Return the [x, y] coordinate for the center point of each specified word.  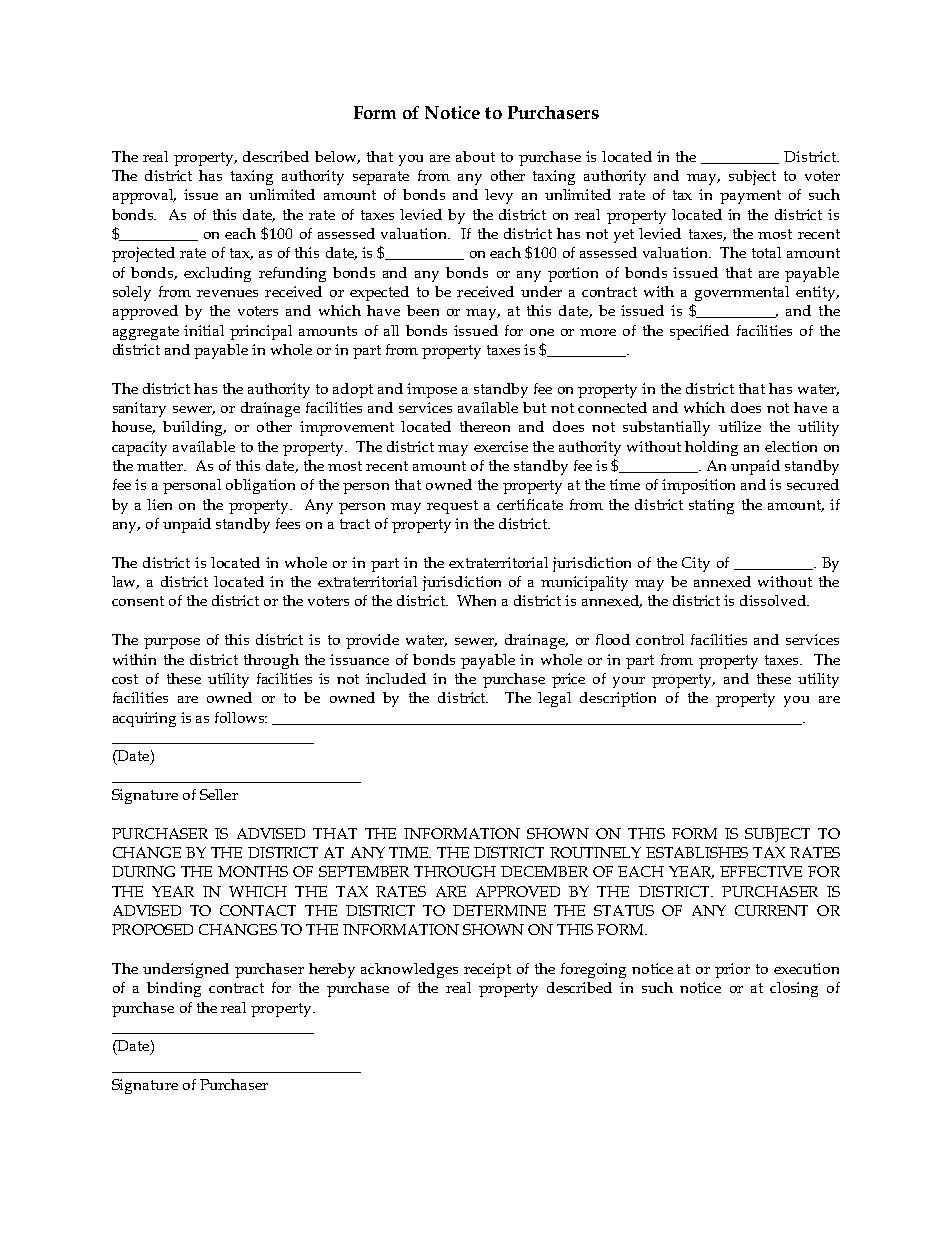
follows [241, 717]
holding [711, 448]
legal [554, 699]
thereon [485, 426]
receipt [487, 970]
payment [750, 197]
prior [732, 970]
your [629, 682]
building [194, 428]
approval [144, 196]
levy [499, 196]
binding [174, 989]
